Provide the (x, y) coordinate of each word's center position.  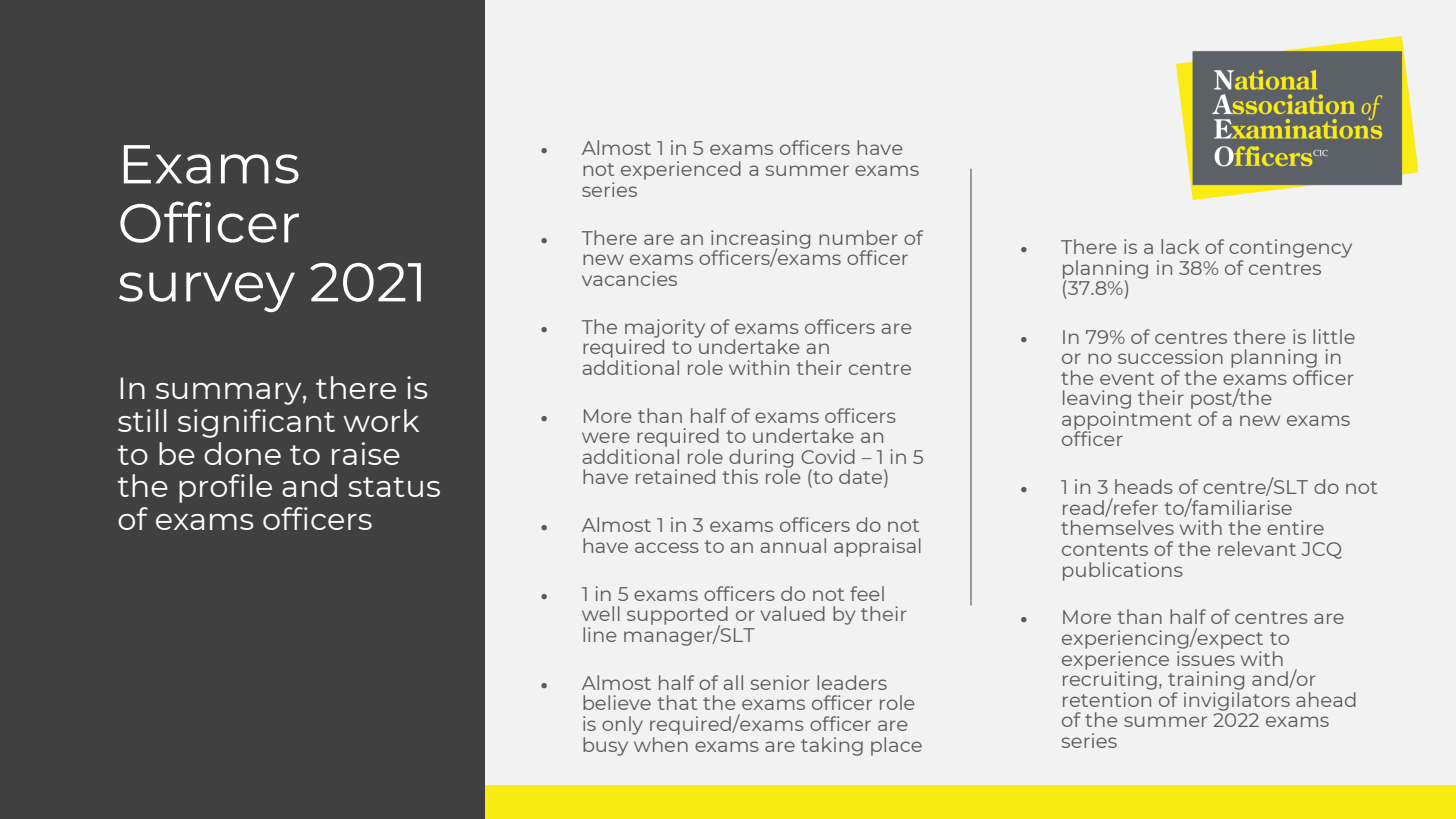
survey (207, 292)
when (660, 743)
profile (225, 488)
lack (1180, 246)
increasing (760, 240)
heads (1144, 486)
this (740, 476)
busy (605, 746)
